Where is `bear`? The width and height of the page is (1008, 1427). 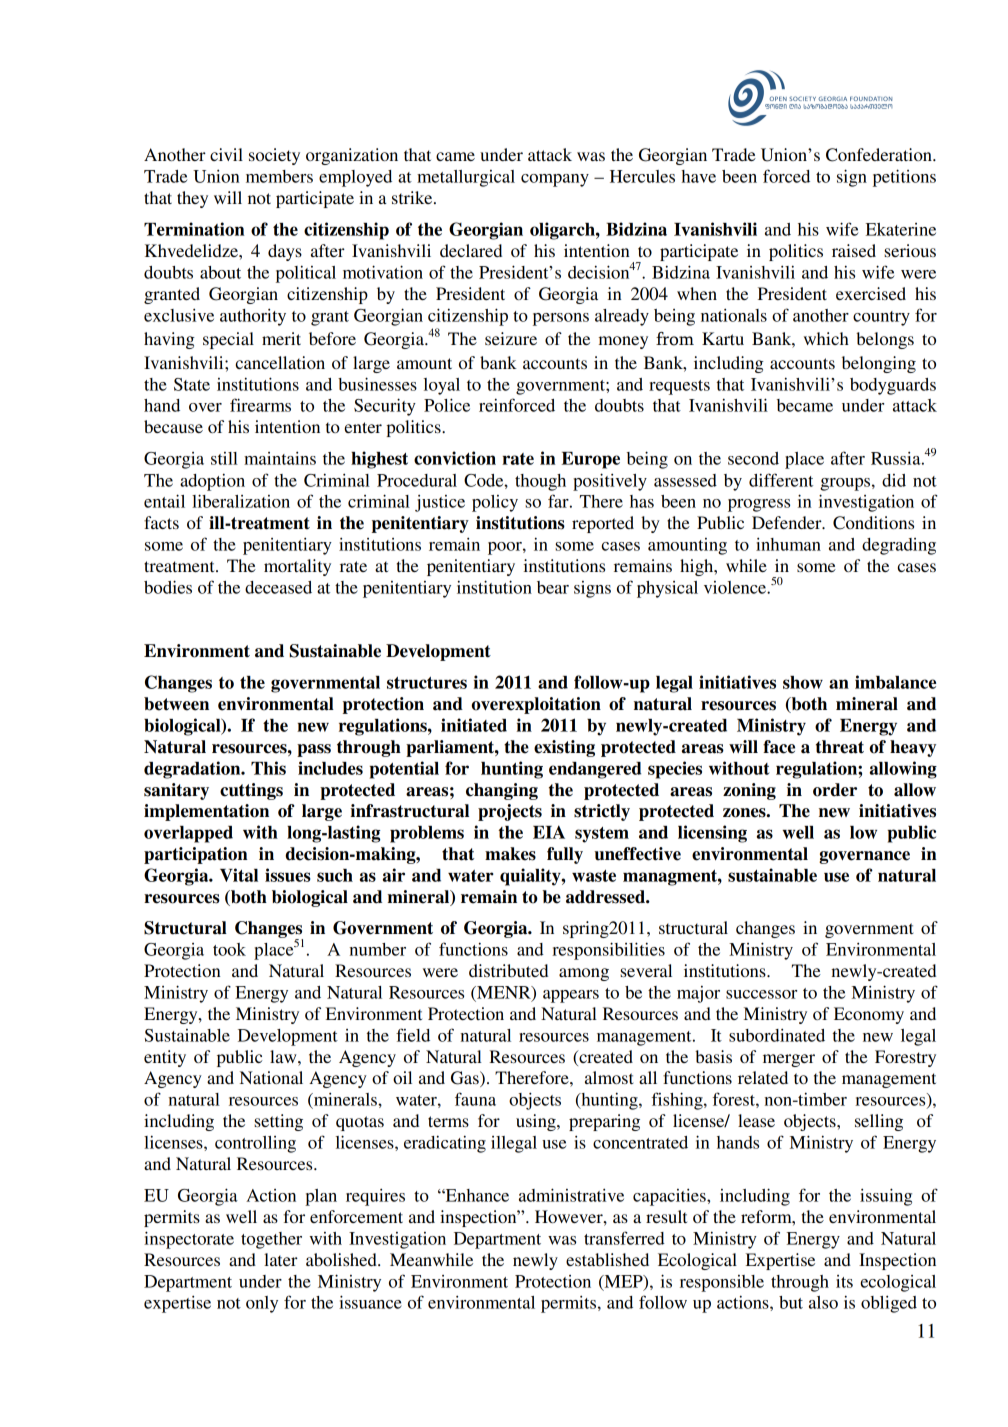 bear is located at coordinates (553, 587).
